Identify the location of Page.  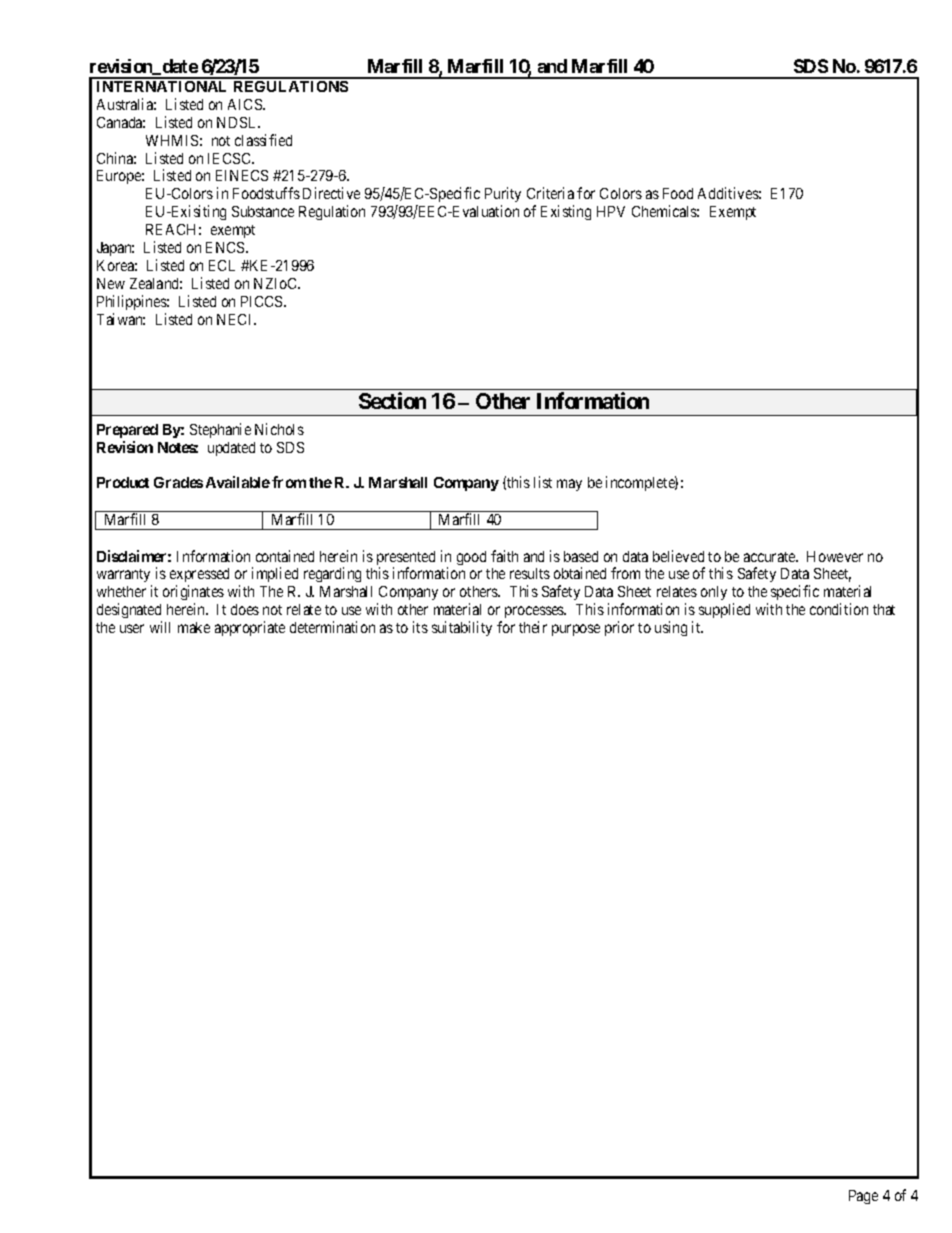
(863, 1197).
